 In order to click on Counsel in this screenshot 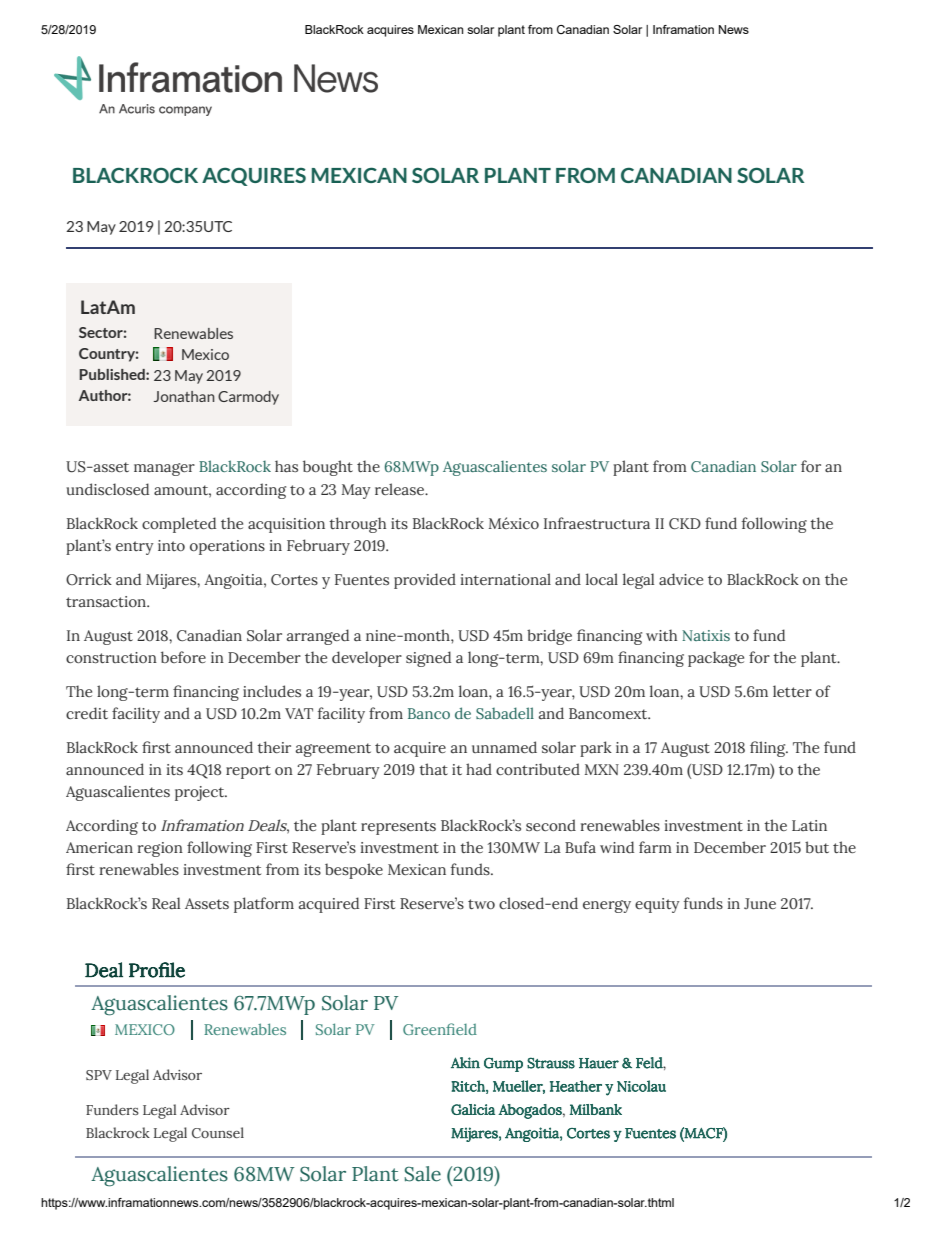, I will do `click(218, 1132)`.
